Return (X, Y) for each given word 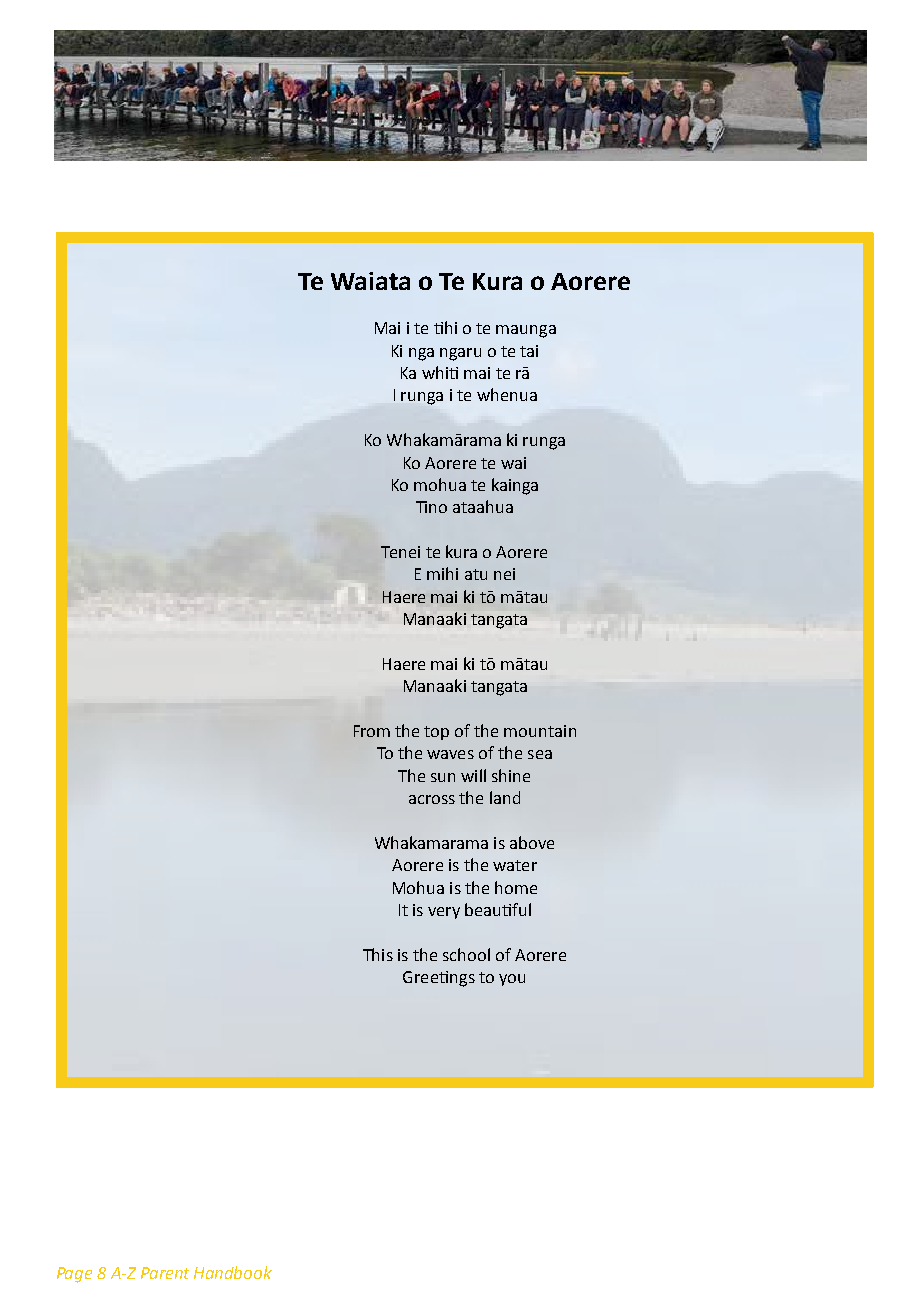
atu (476, 574)
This (378, 954)
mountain (540, 731)
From (372, 731)
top (436, 733)
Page (74, 1275)
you (512, 980)
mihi (442, 573)
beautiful (498, 909)
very (444, 913)
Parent (165, 1273)
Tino (431, 507)
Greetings (439, 979)
